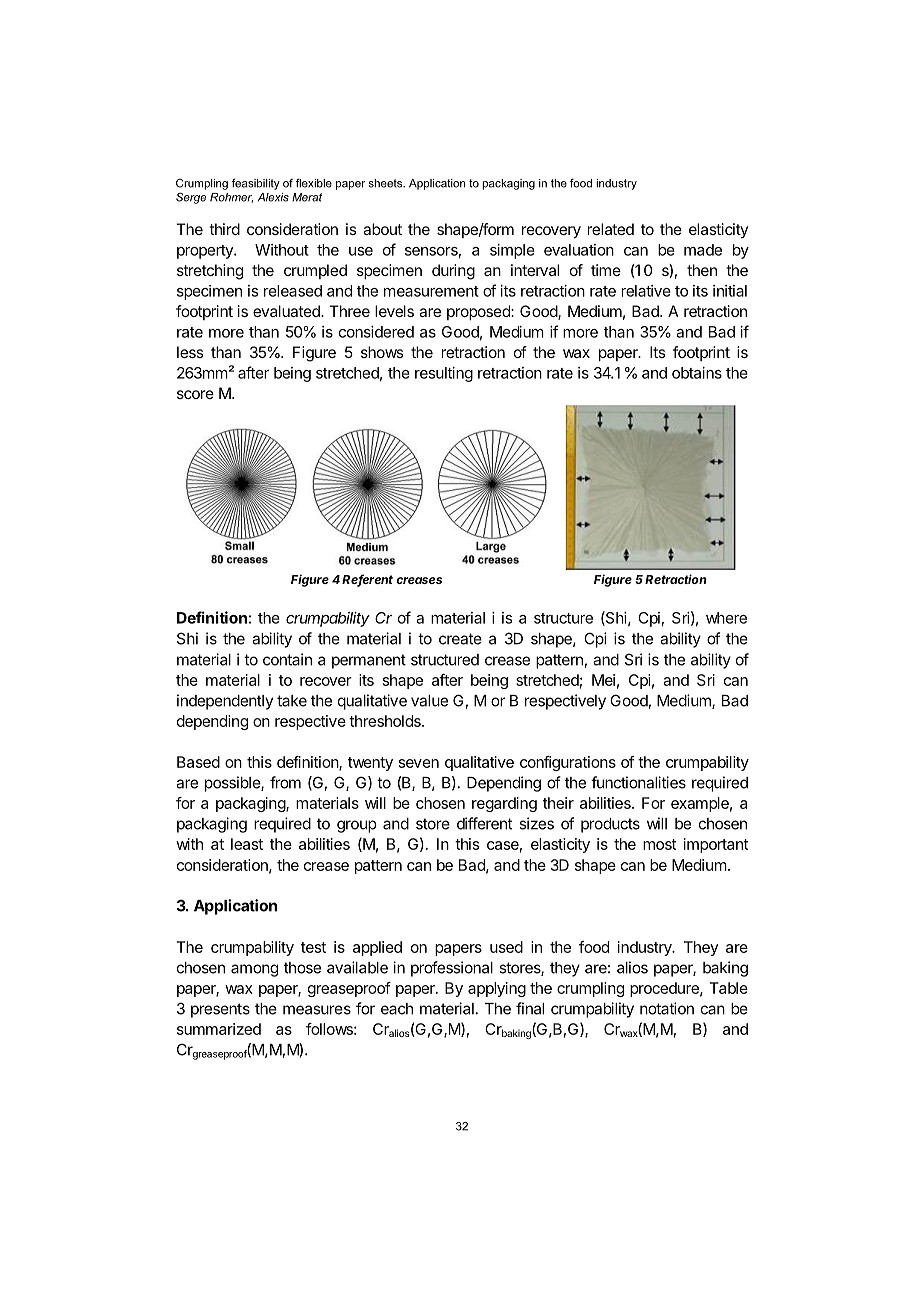  Describe the element at coordinates (611, 229) in the screenshot. I see `related` at that location.
